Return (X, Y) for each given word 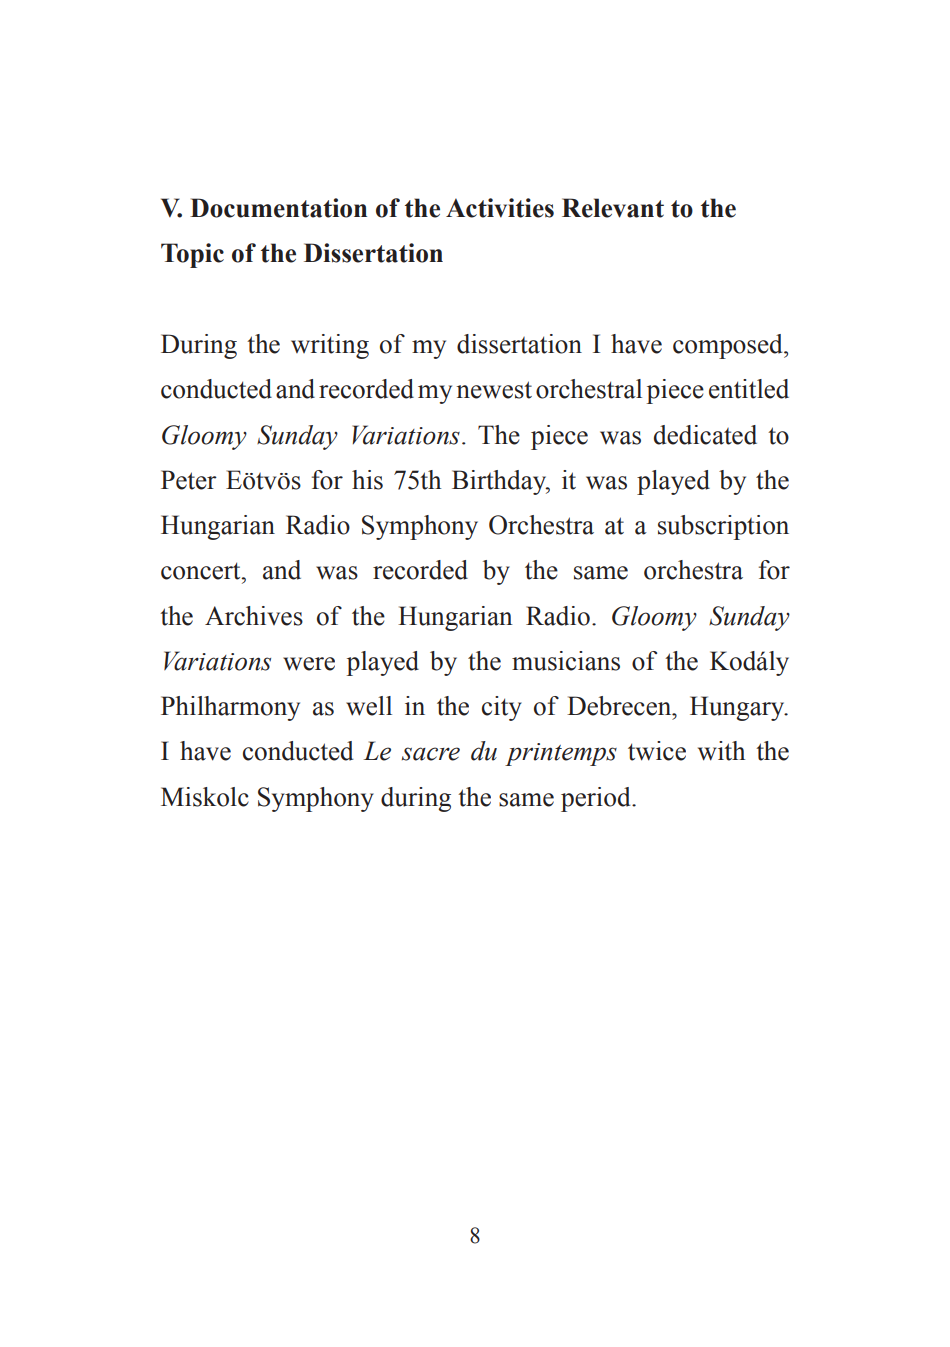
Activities (500, 208)
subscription (723, 527)
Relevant (613, 208)
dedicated (705, 435)
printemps (561, 754)
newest (494, 390)
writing (330, 346)
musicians (566, 661)
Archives (254, 616)
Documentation (278, 208)
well (369, 706)
